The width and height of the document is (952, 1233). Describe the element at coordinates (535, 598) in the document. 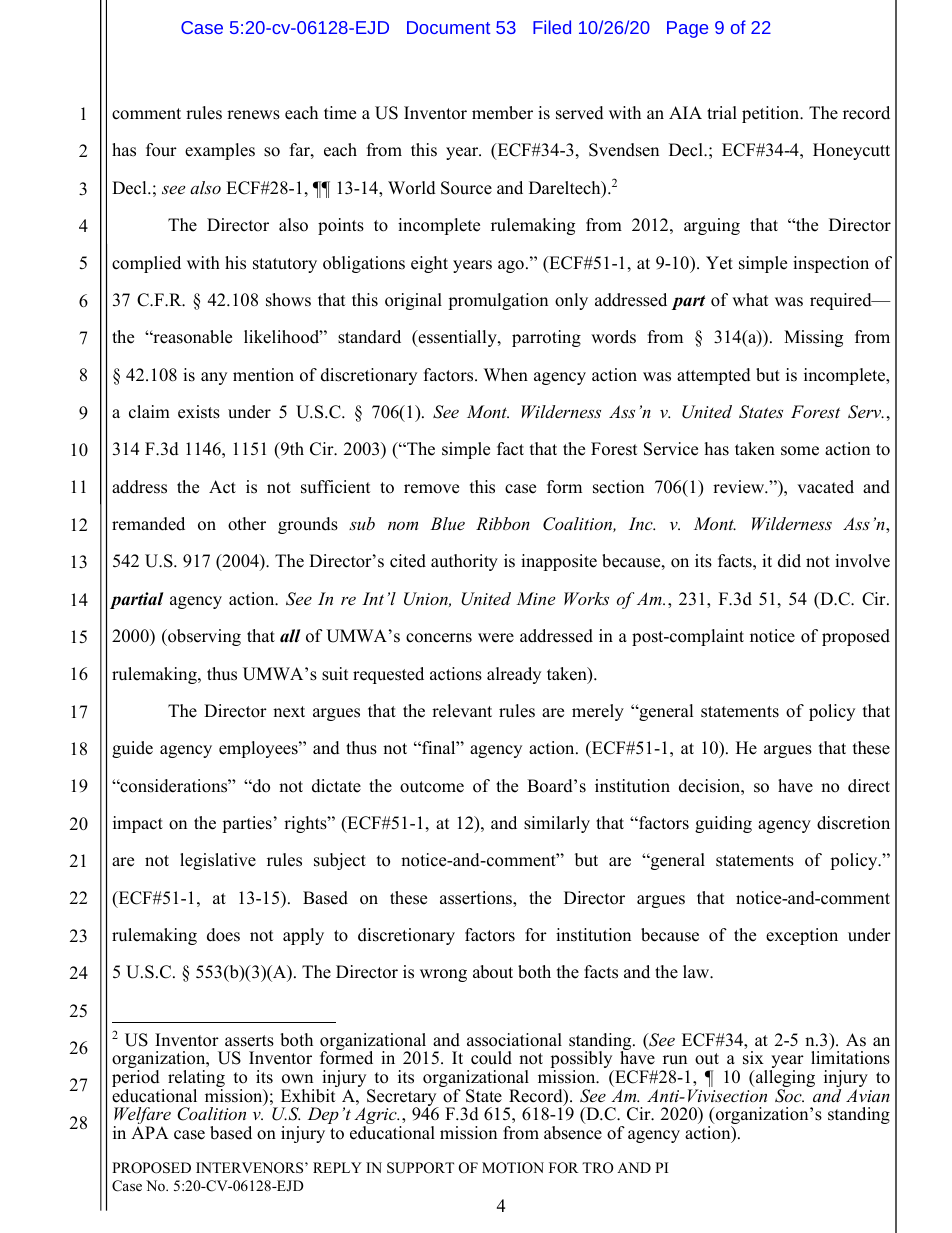

I see `Mine` at that location.
